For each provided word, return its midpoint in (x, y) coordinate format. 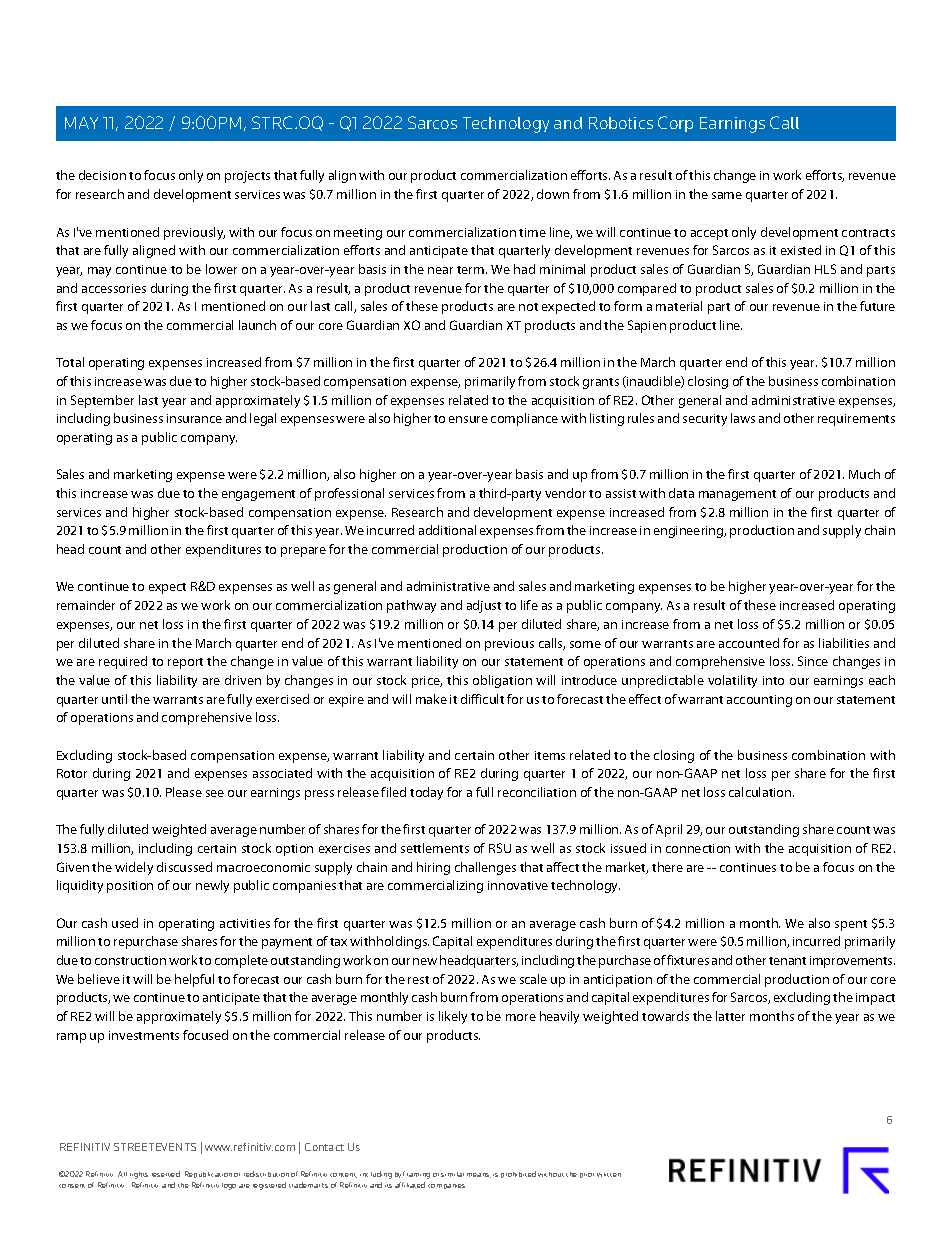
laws (743, 418)
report (185, 663)
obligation (502, 681)
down (553, 194)
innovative (518, 885)
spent (851, 925)
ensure (468, 419)
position (130, 887)
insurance (194, 418)
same (727, 195)
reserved (166, 1174)
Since (813, 661)
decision (102, 175)
